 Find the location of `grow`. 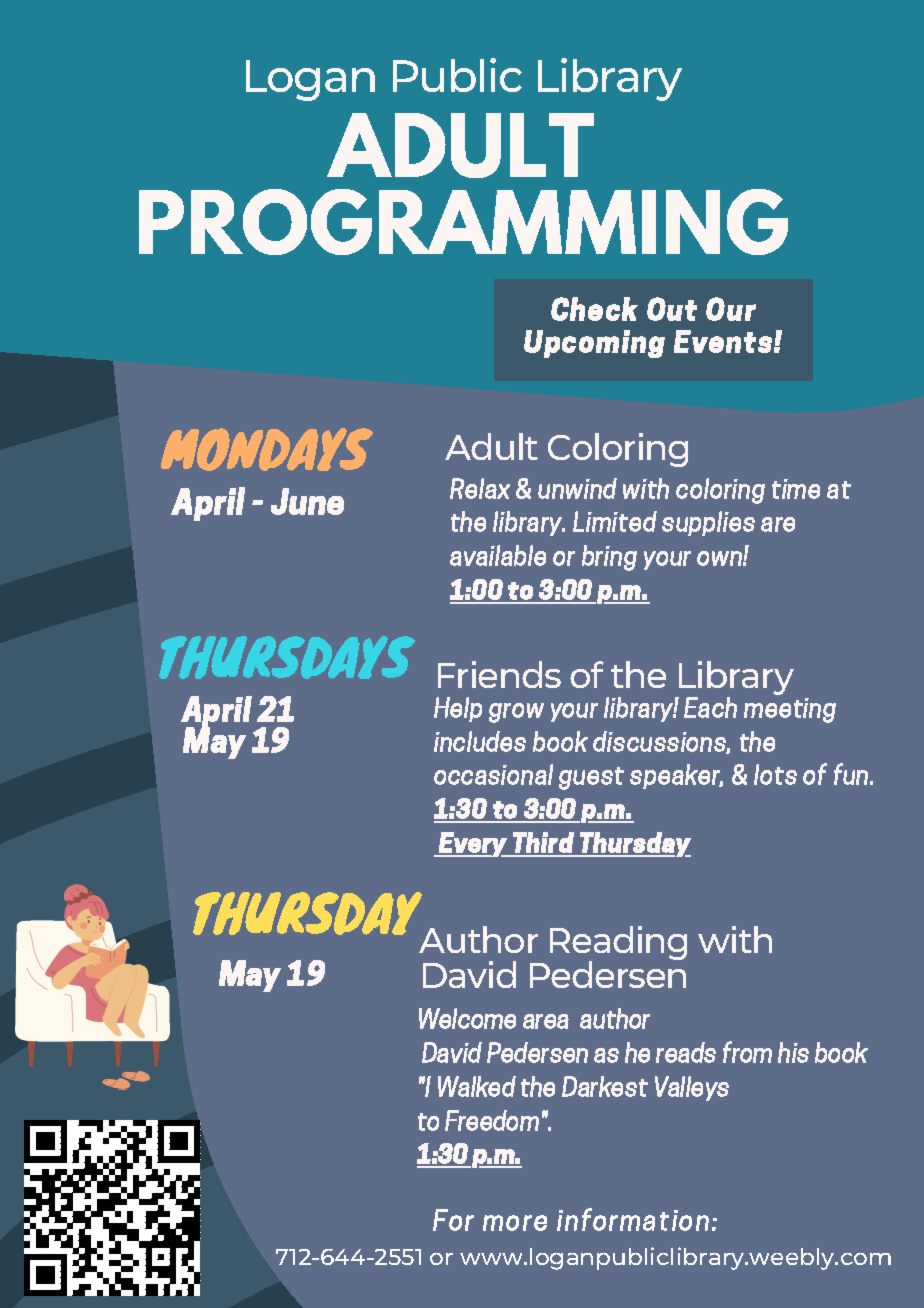

grow is located at coordinates (516, 713).
